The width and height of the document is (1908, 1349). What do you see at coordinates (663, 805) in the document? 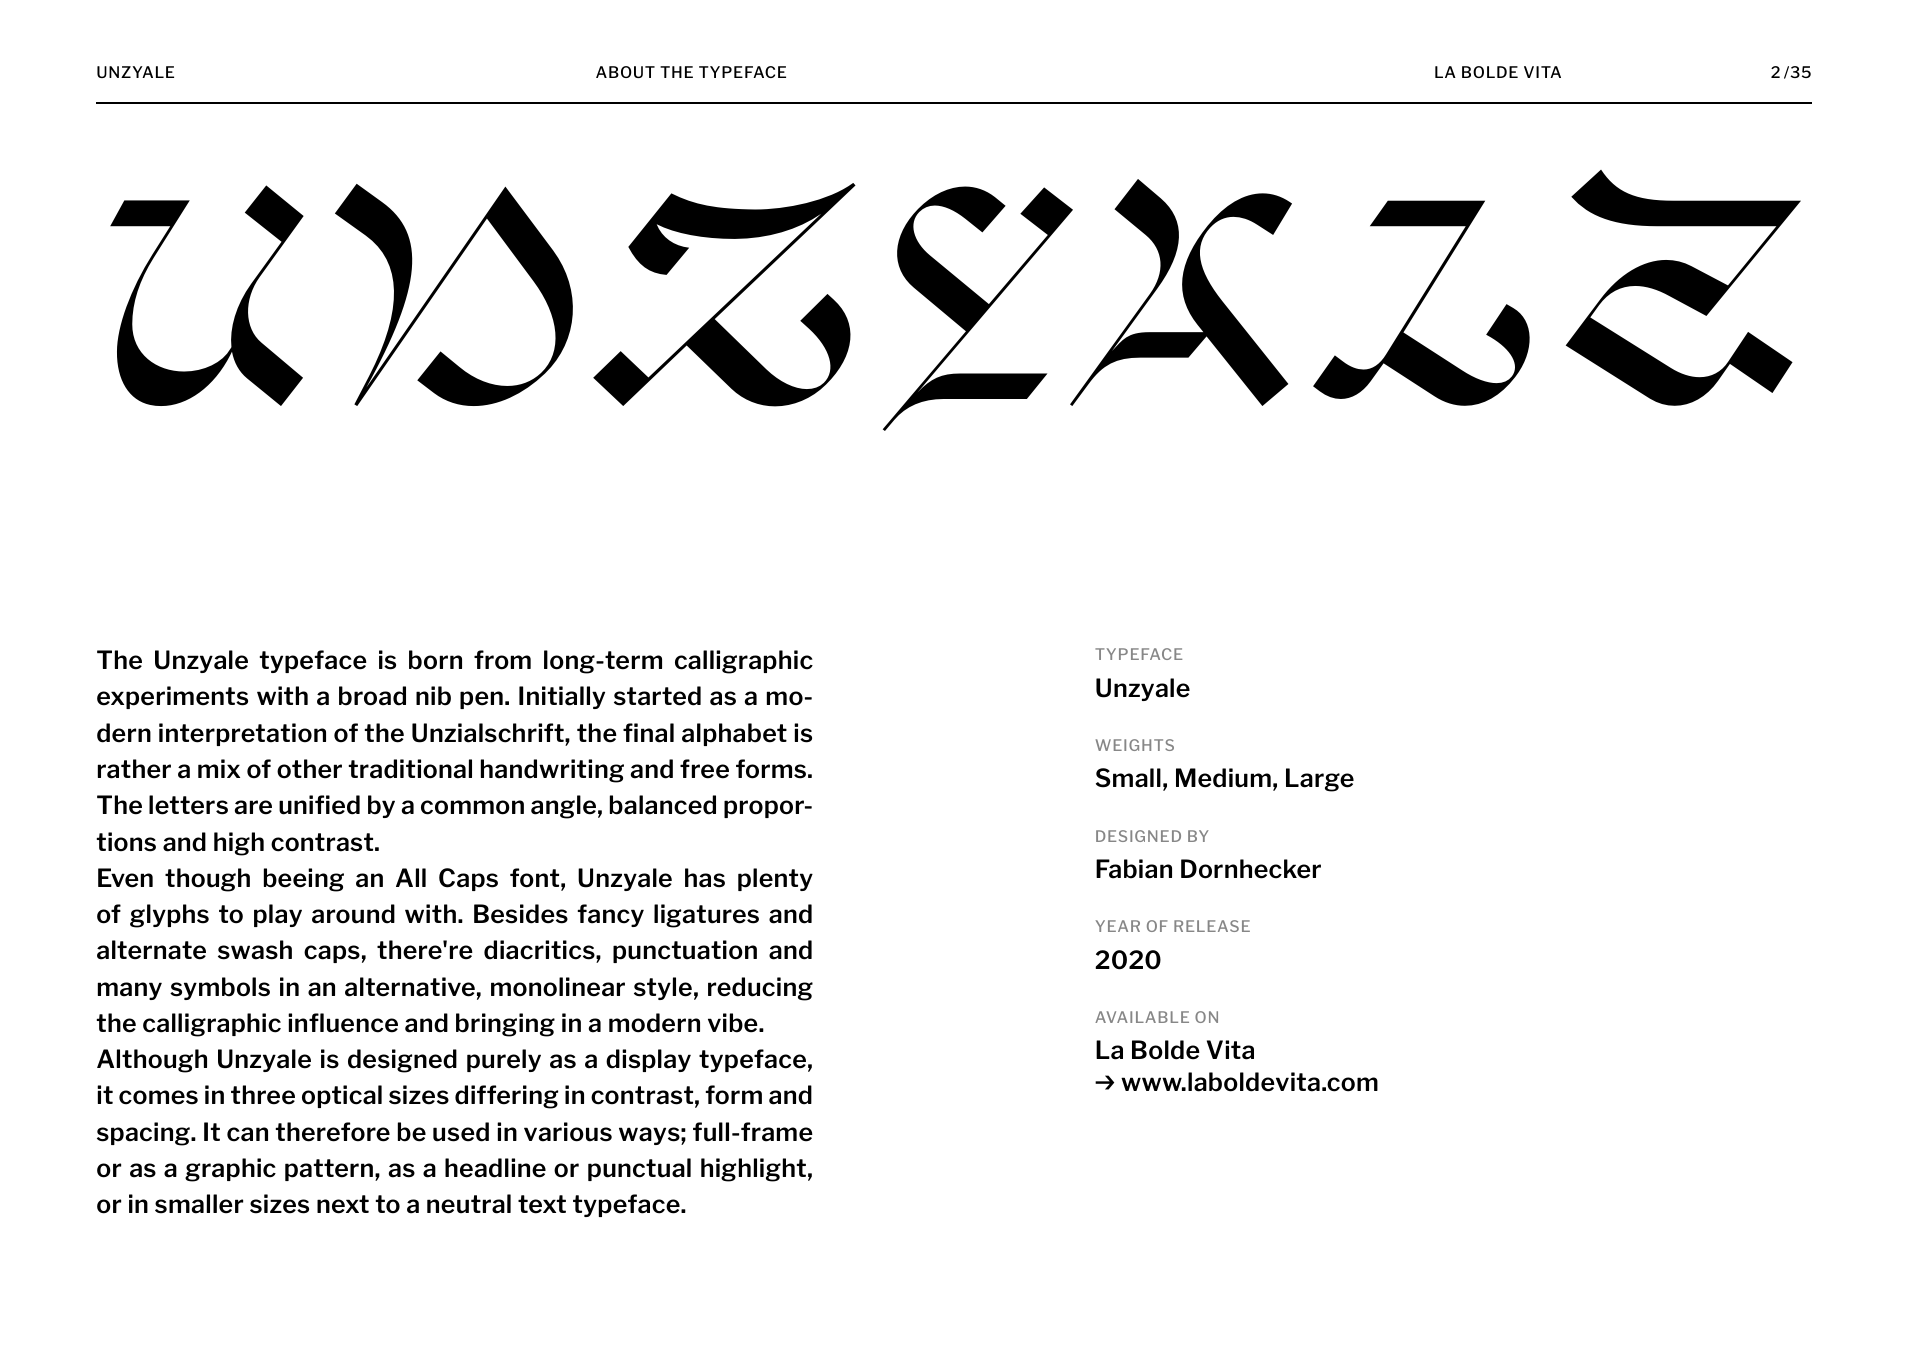
I see `balanced` at bounding box center [663, 805].
